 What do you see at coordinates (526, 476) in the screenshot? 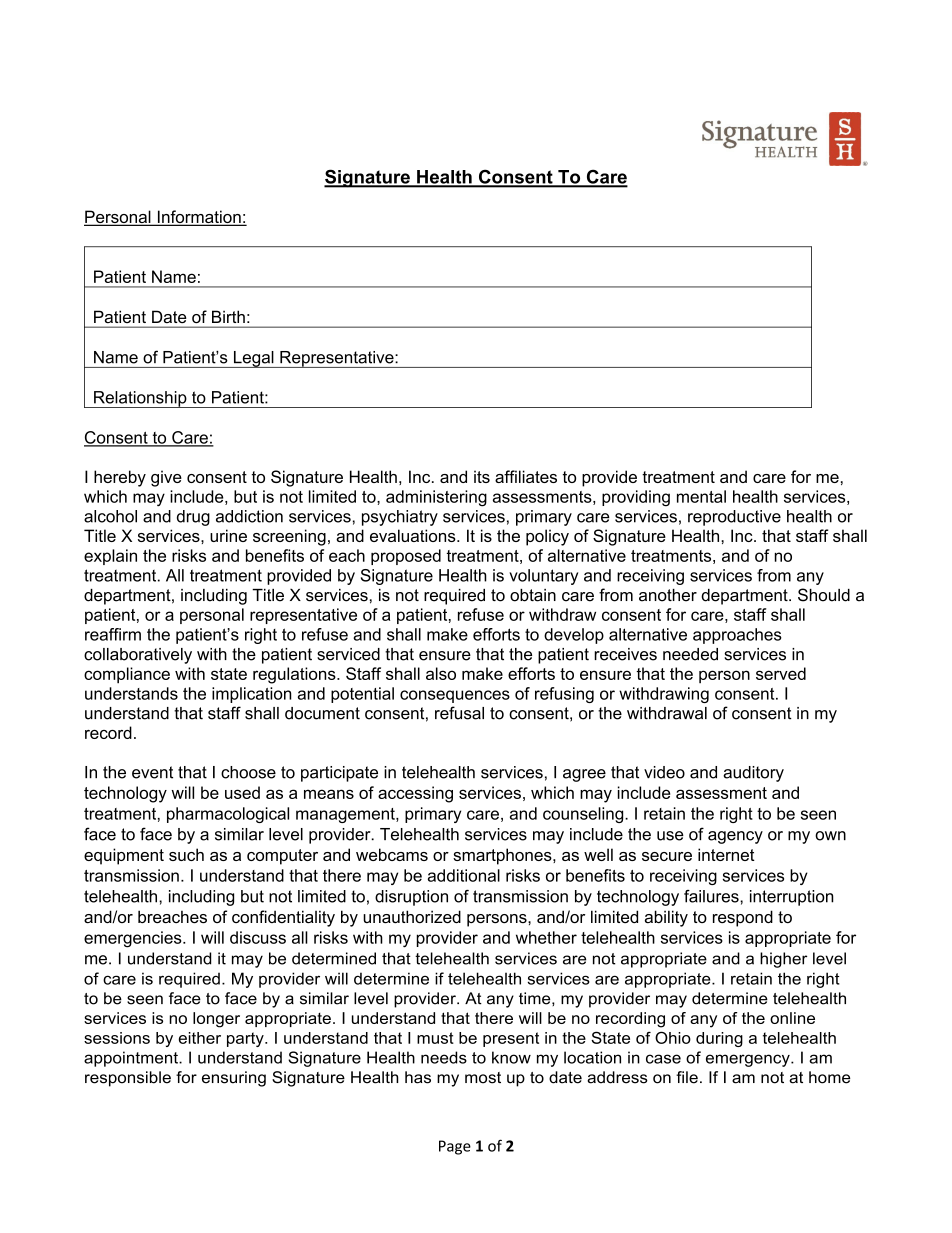
I see `affiliates` at bounding box center [526, 476].
